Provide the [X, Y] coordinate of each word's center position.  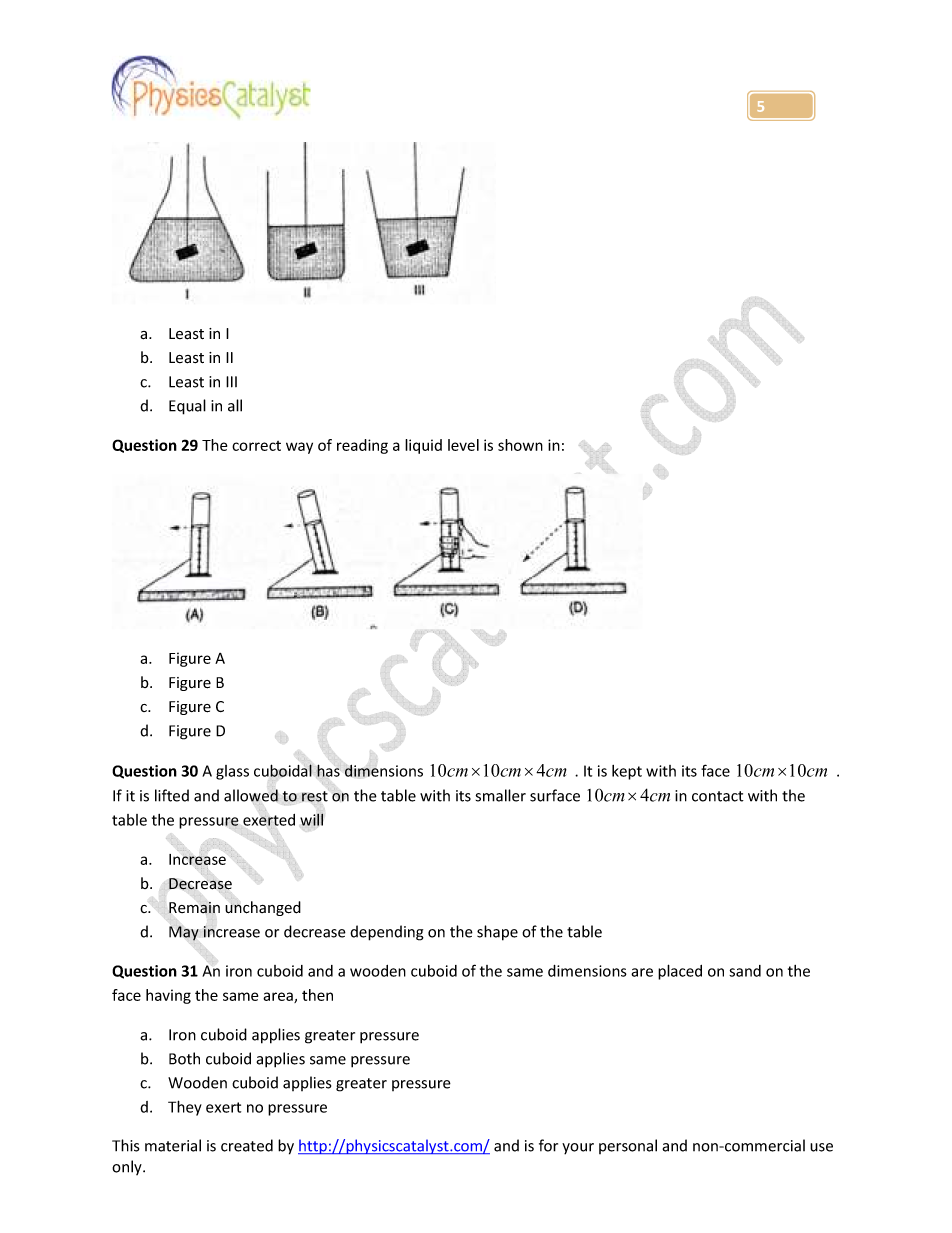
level [463, 445]
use [821, 1147]
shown [520, 445]
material [173, 1145]
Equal [187, 407]
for [548, 1145]
